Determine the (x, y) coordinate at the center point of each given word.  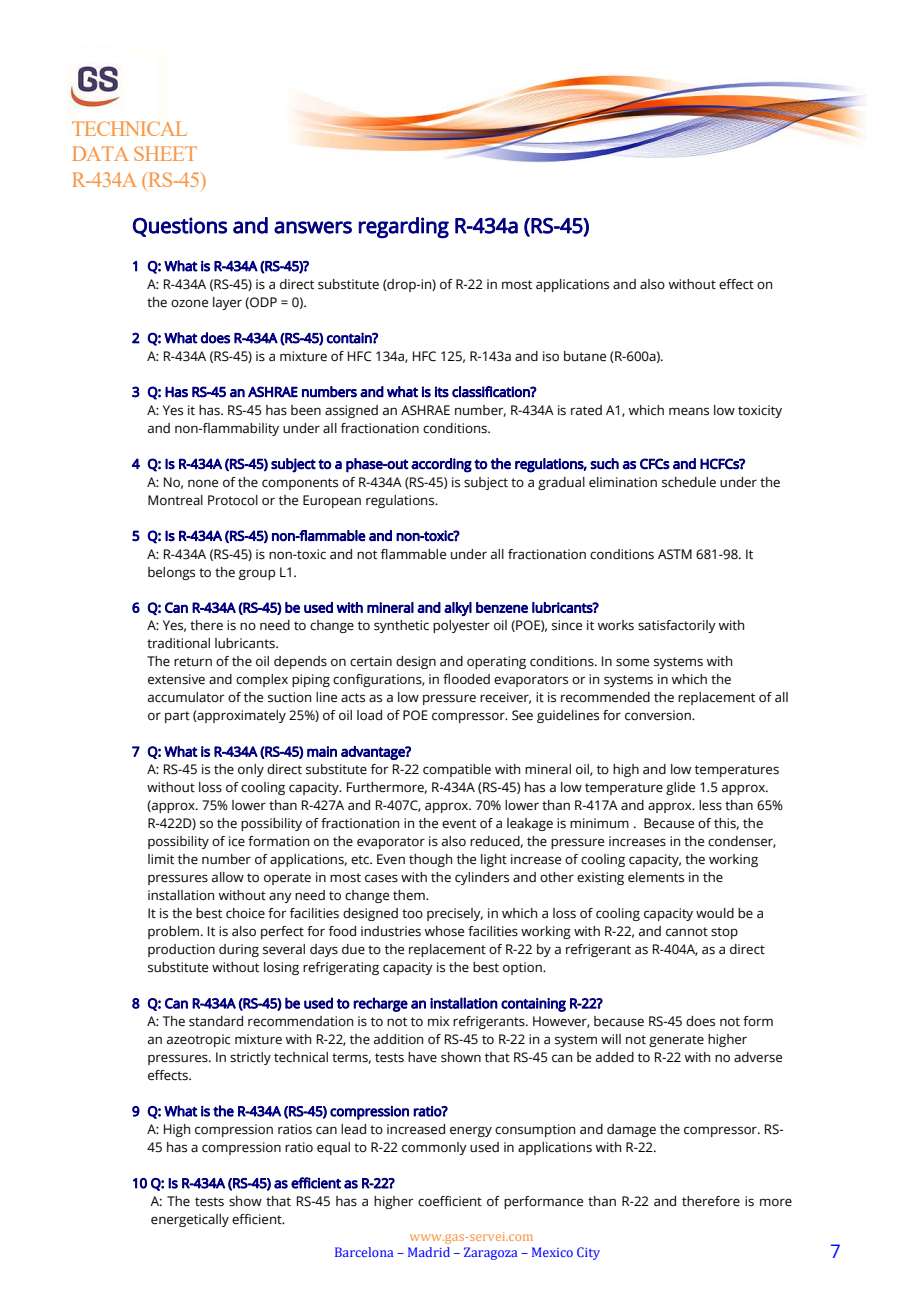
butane (585, 356)
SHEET (165, 153)
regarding (404, 228)
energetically (190, 1220)
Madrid (429, 1252)
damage (631, 1130)
